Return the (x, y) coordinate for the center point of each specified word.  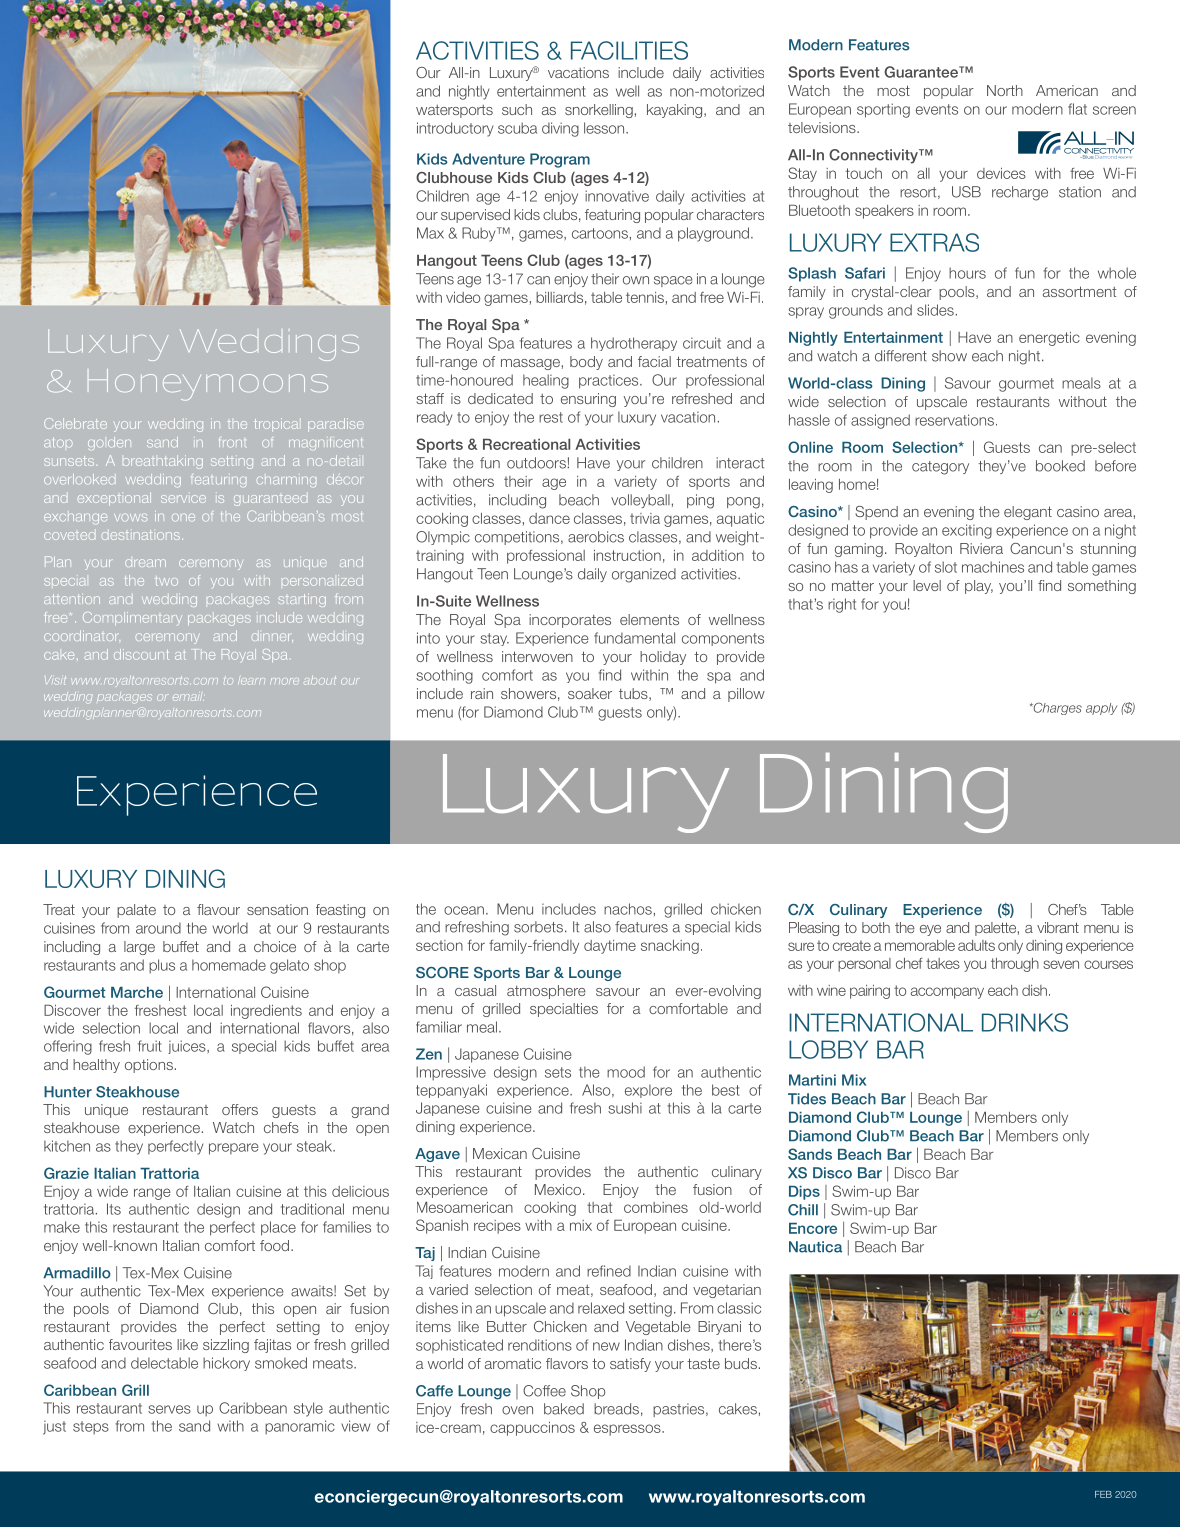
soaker (590, 693)
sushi (625, 1108)
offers (240, 1109)
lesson (605, 128)
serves (169, 1409)
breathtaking (163, 462)
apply (1101, 709)
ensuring (588, 400)
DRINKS (1025, 1022)
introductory (455, 129)
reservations (954, 420)
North (1005, 90)
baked (564, 1409)
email (188, 697)
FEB (1103, 1494)
